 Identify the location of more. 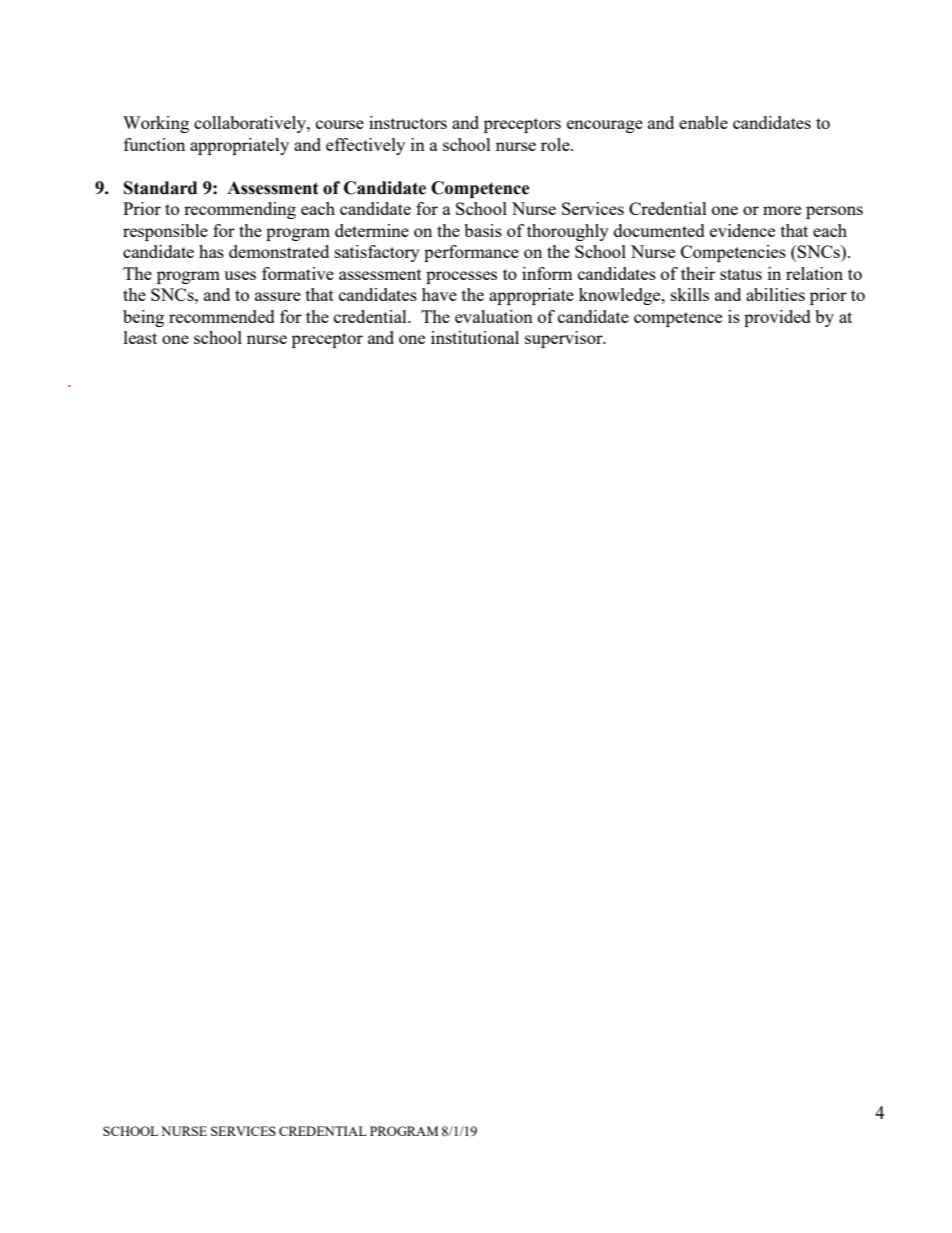
(782, 210).
